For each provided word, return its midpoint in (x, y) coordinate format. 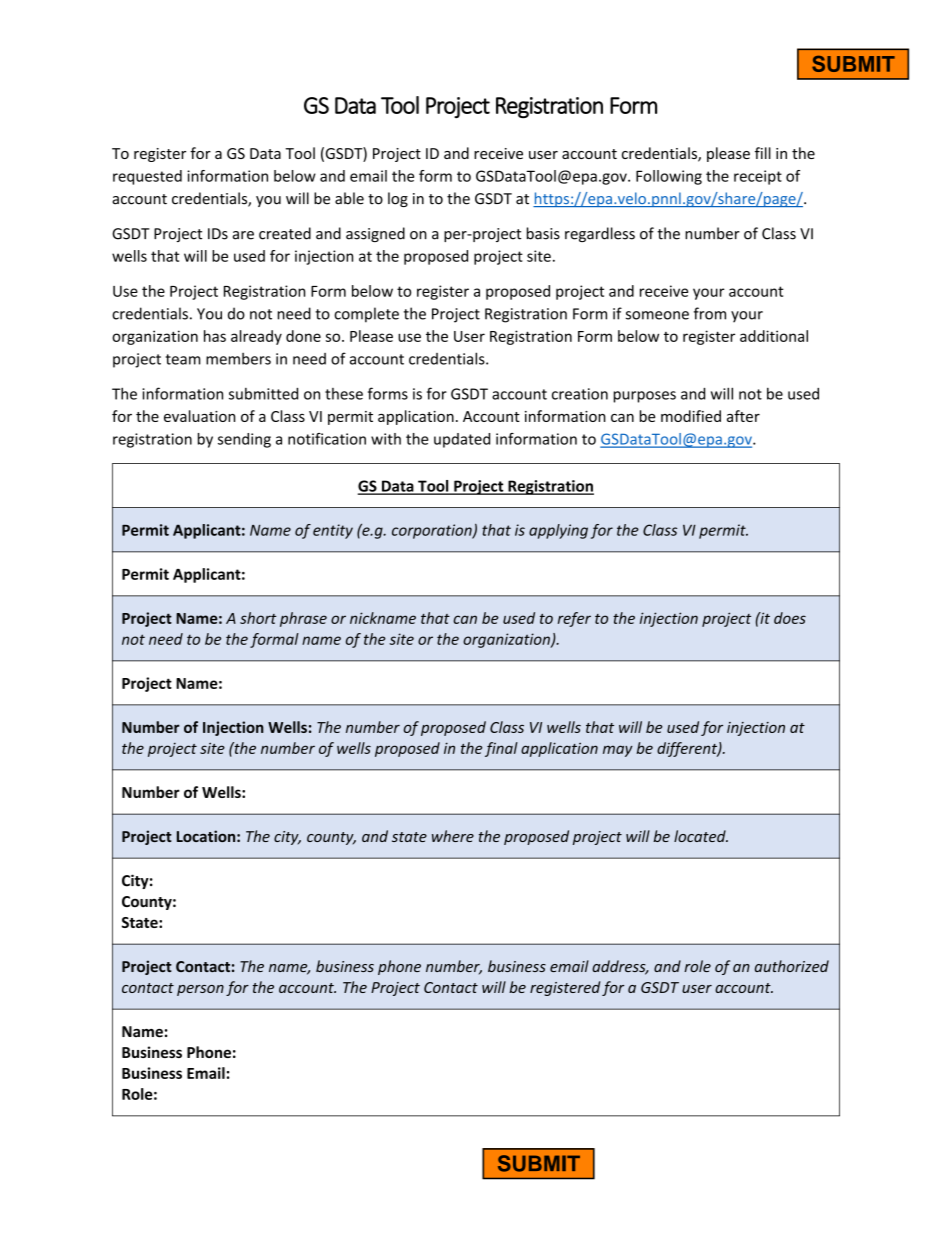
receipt (758, 177)
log (398, 199)
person (200, 990)
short (258, 618)
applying (558, 531)
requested (147, 177)
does (790, 618)
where (453, 836)
